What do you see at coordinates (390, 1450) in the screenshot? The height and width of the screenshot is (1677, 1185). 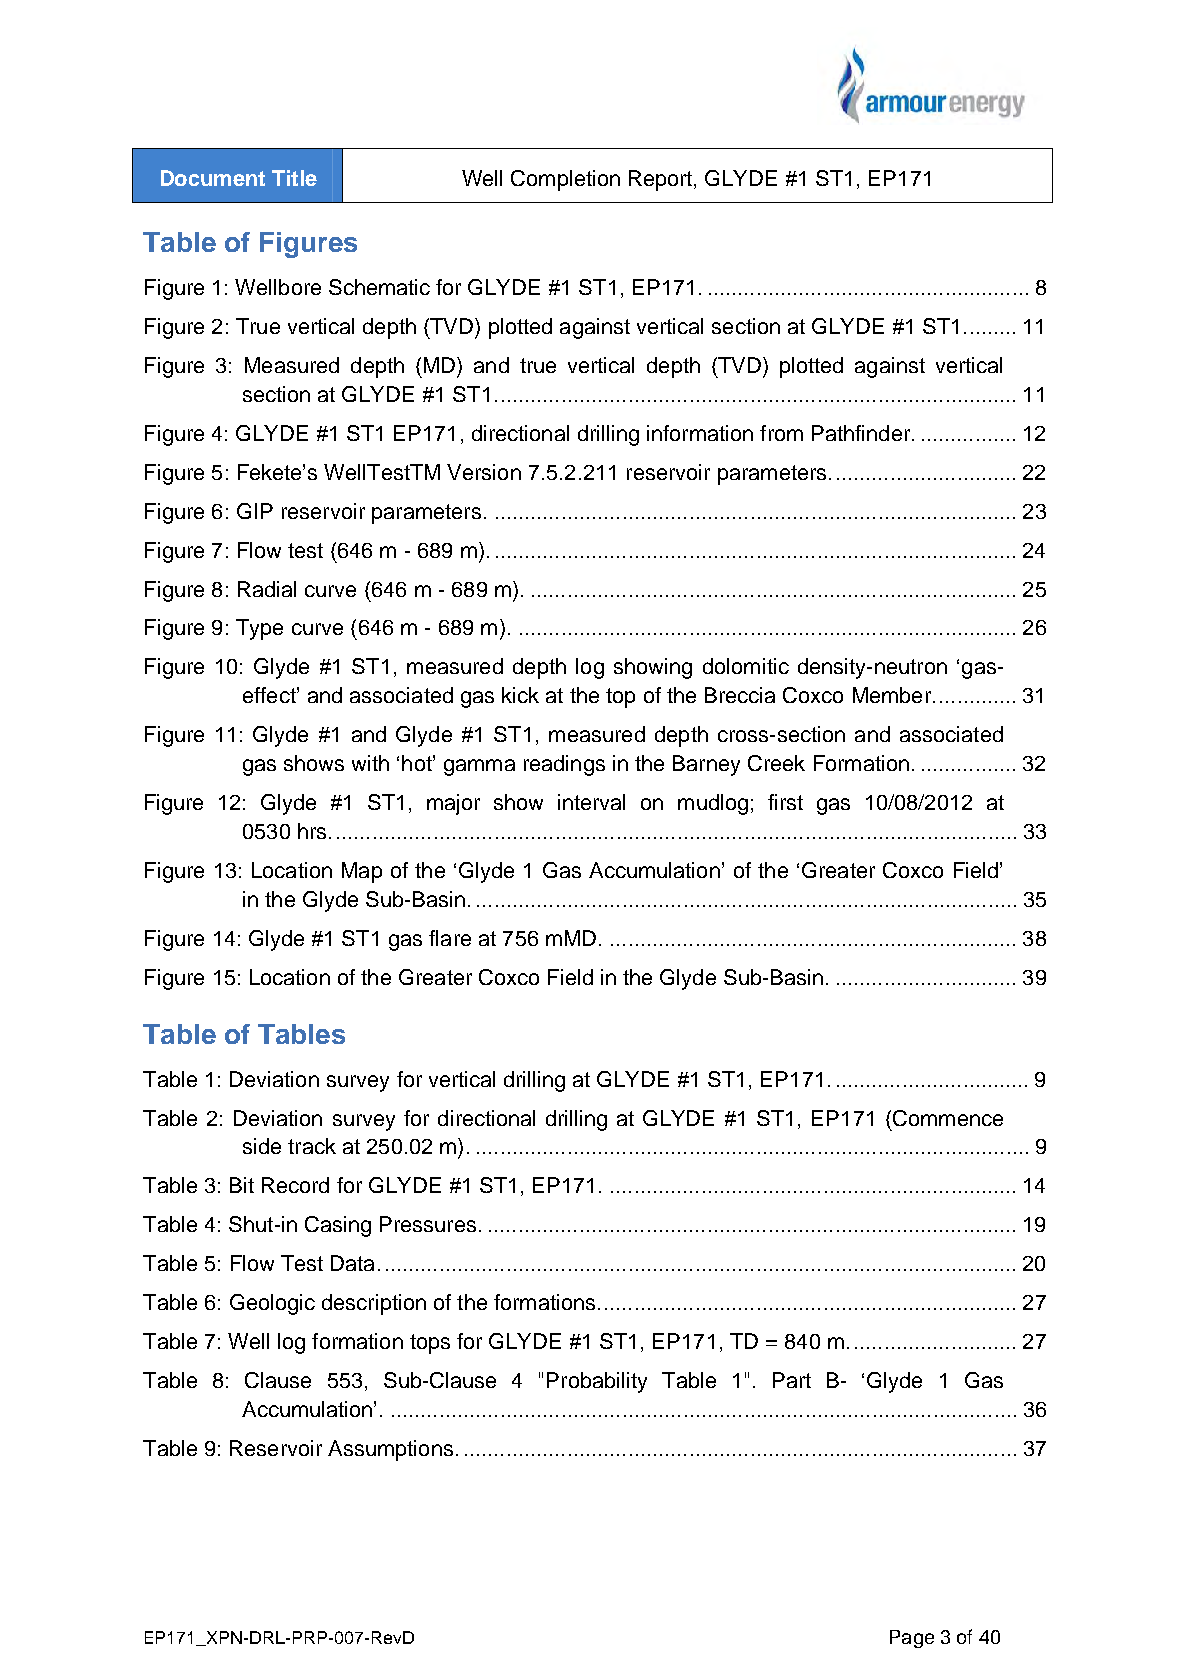 I see `Assumptions` at bounding box center [390, 1450].
